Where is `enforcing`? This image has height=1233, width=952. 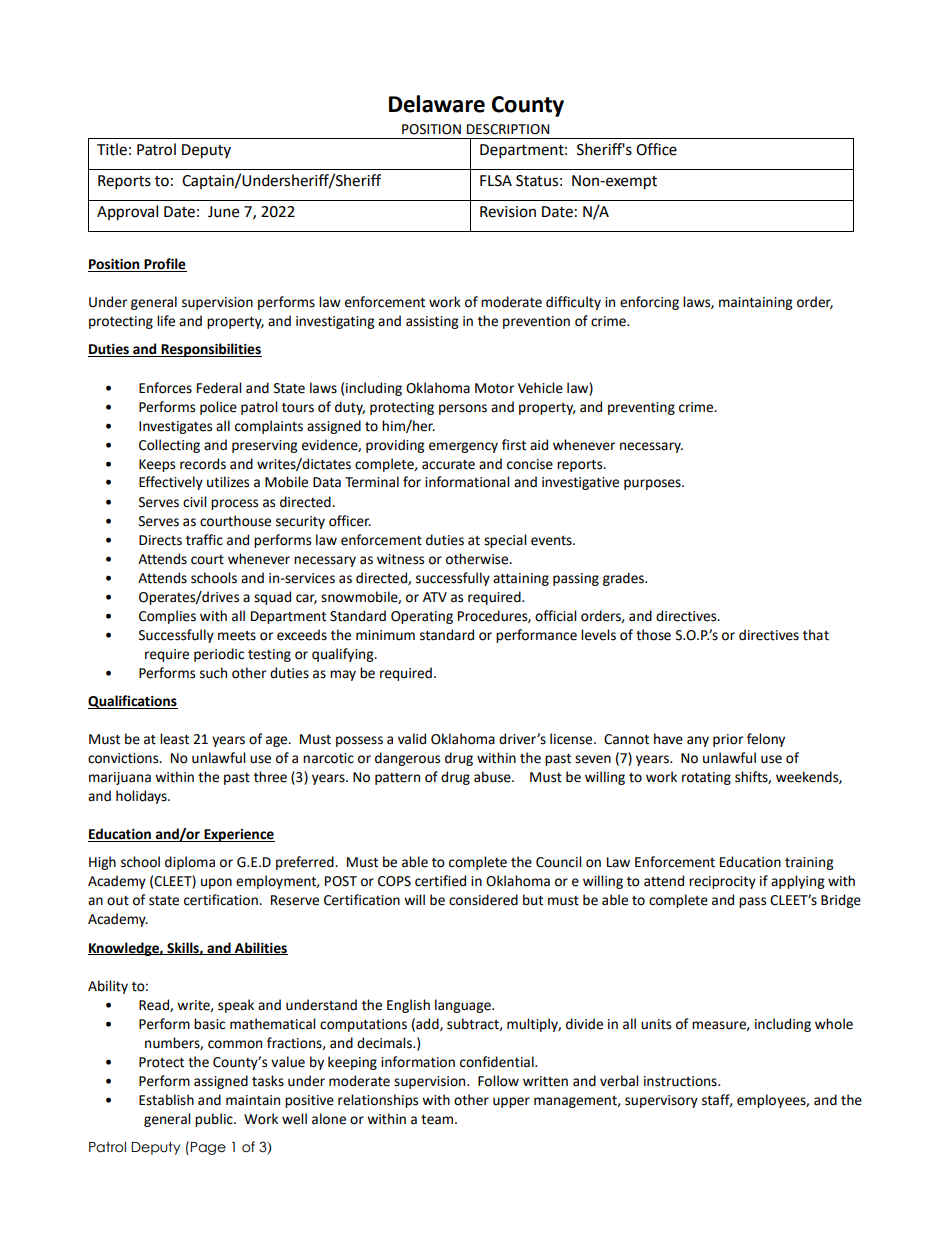
enforcing is located at coordinates (649, 303).
